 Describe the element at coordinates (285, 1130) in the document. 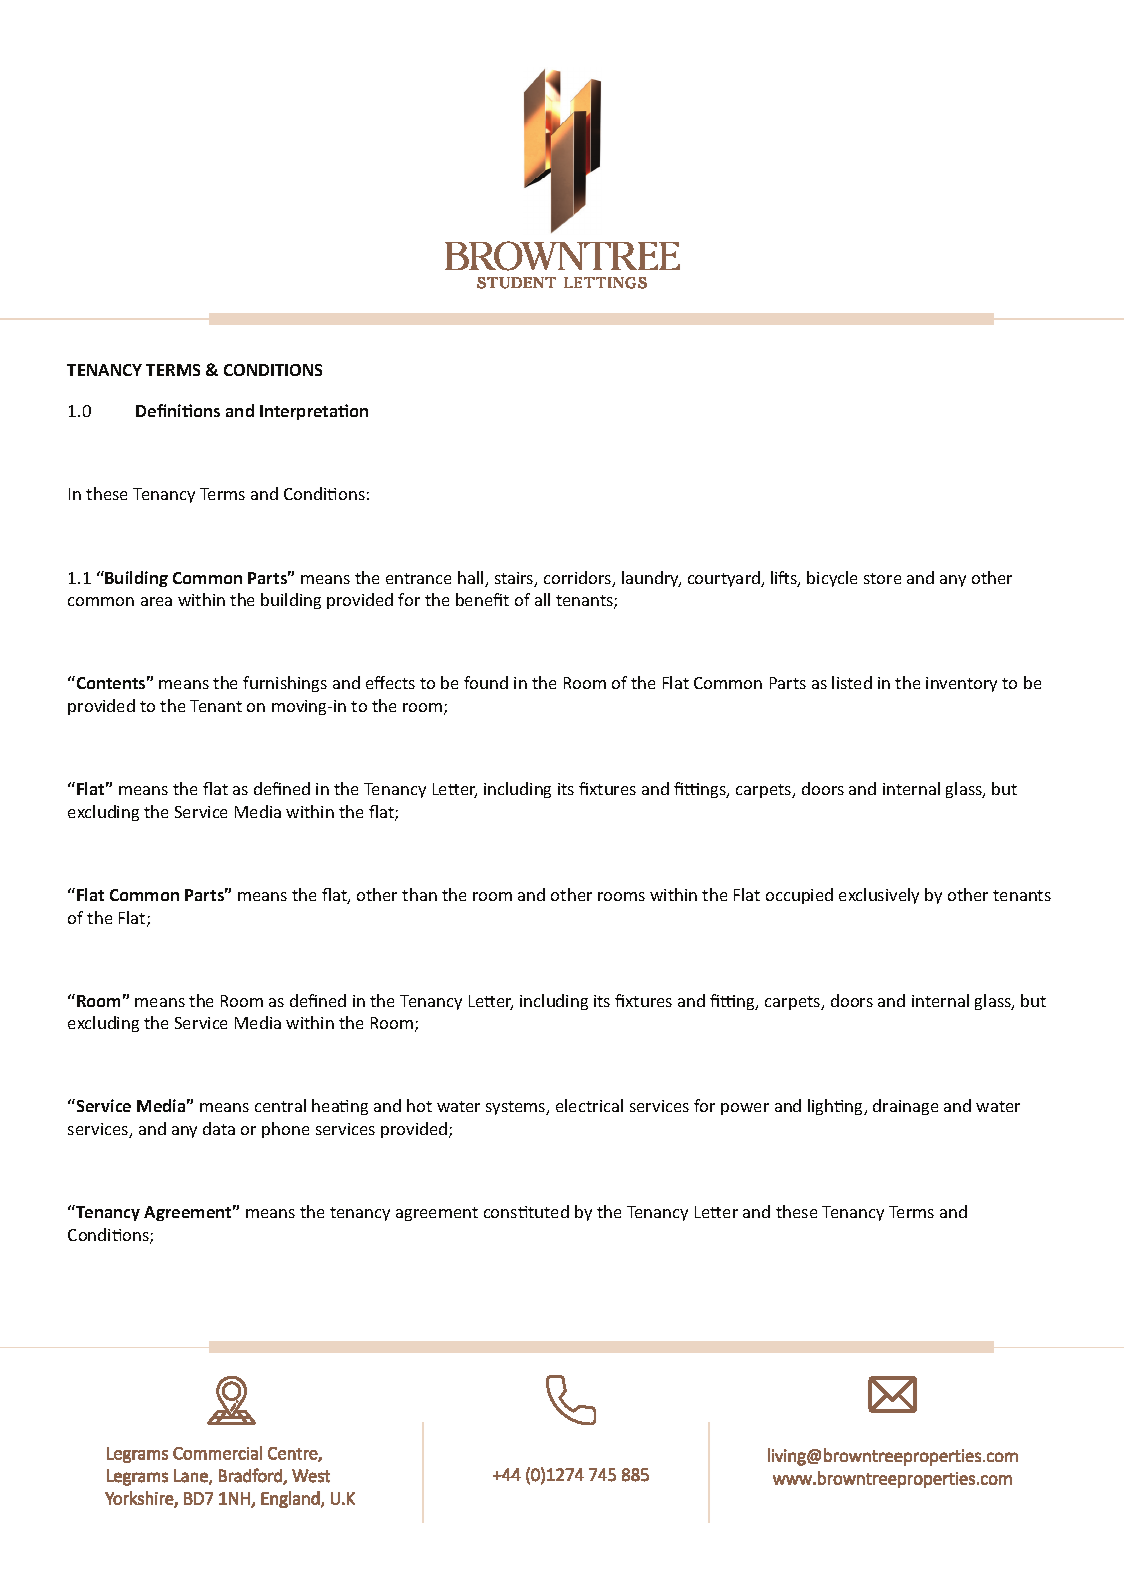

I see `phone` at that location.
